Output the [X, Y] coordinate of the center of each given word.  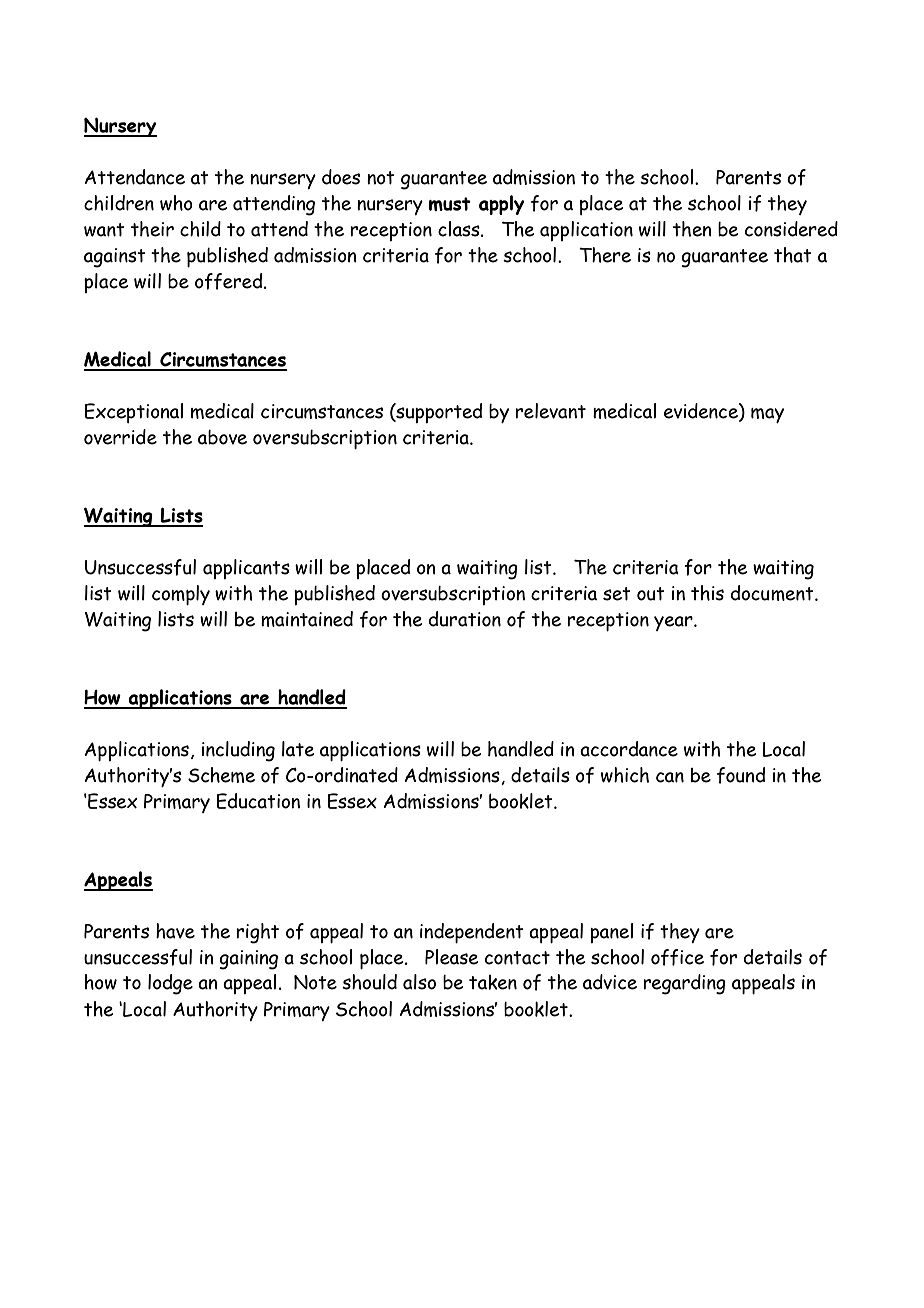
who [176, 203]
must [450, 204]
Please [451, 957]
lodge [170, 984]
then [692, 229]
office [677, 957]
